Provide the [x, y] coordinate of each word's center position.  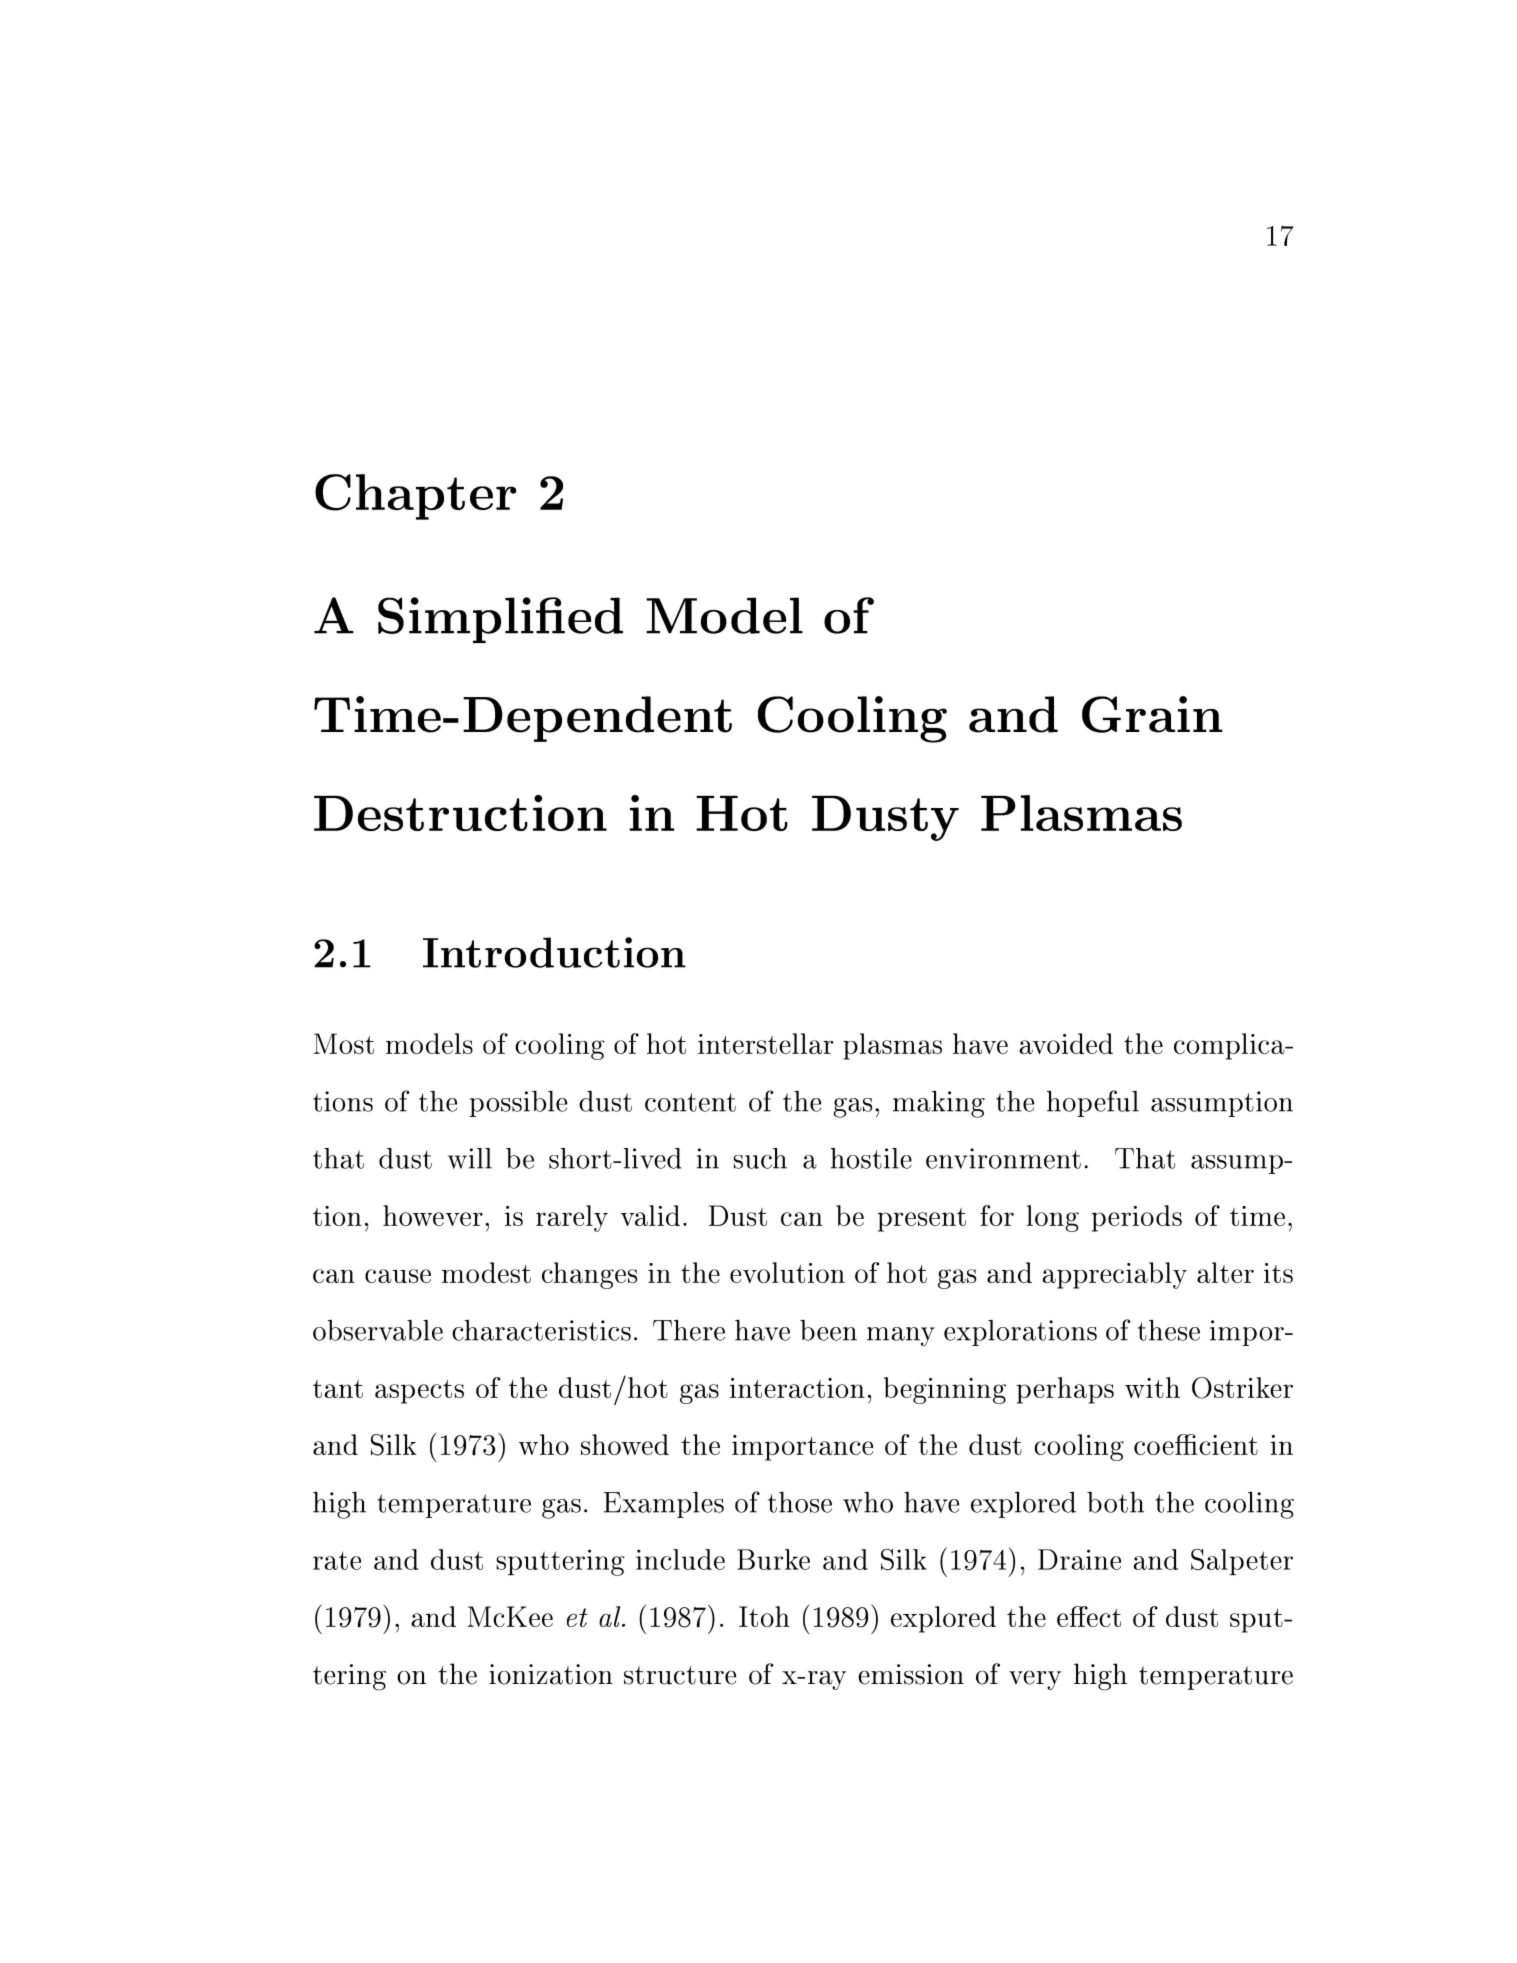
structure [680, 1675]
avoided [1066, 1043]
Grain [1152, 714]
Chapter [416, 497]
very [1035, 1680]
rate [337, 1560]
